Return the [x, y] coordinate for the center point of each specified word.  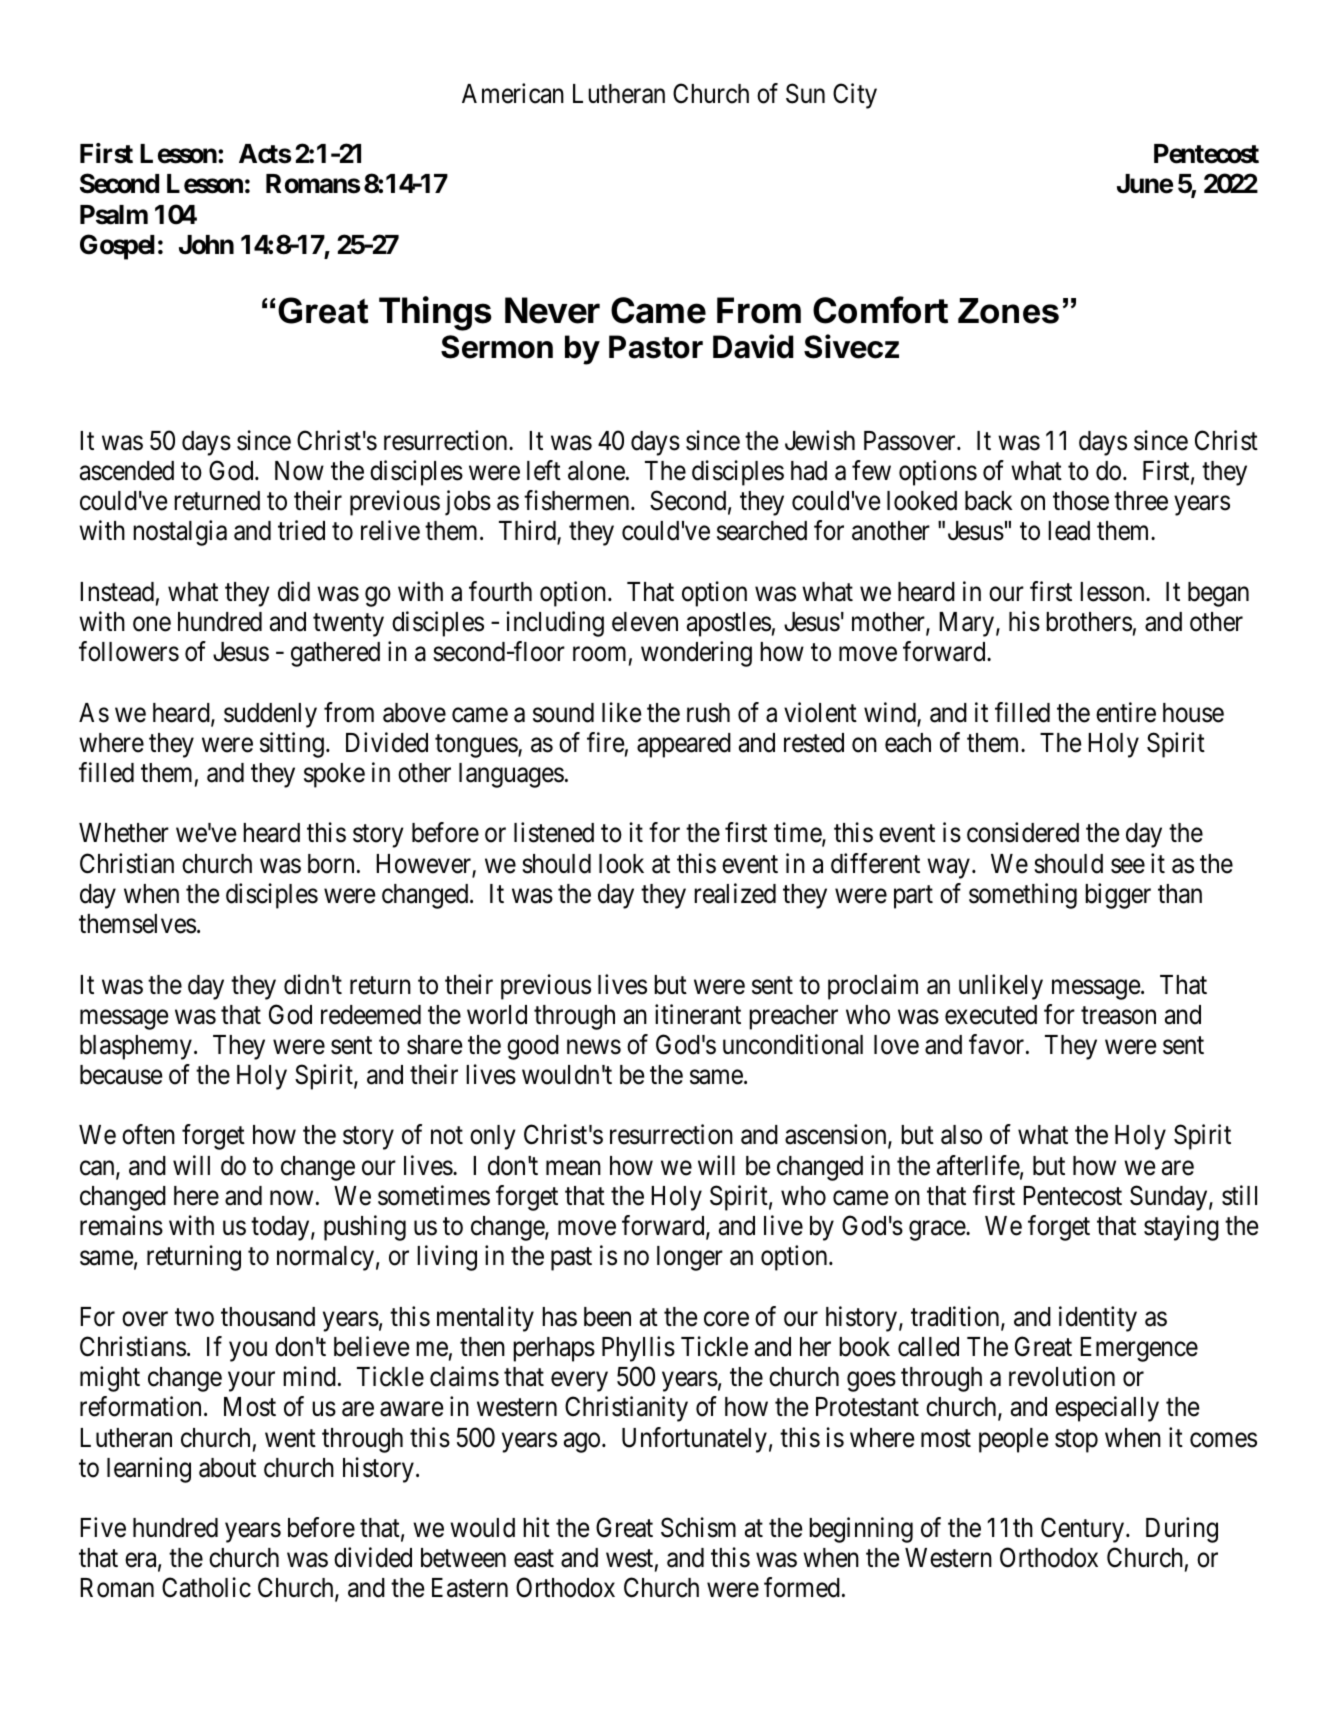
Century [1084, 1530]
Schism [698, 1527]
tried [301, 531]
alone [596, 471]
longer [690, 1258]
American [513, 93]
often [148, 1135]
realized [735, 893]
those [1081, 501]
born [331, 864]
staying [1181, 1228]
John [206, 245]
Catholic [206, 1588]
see [1128, 866]
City [855, 96]
